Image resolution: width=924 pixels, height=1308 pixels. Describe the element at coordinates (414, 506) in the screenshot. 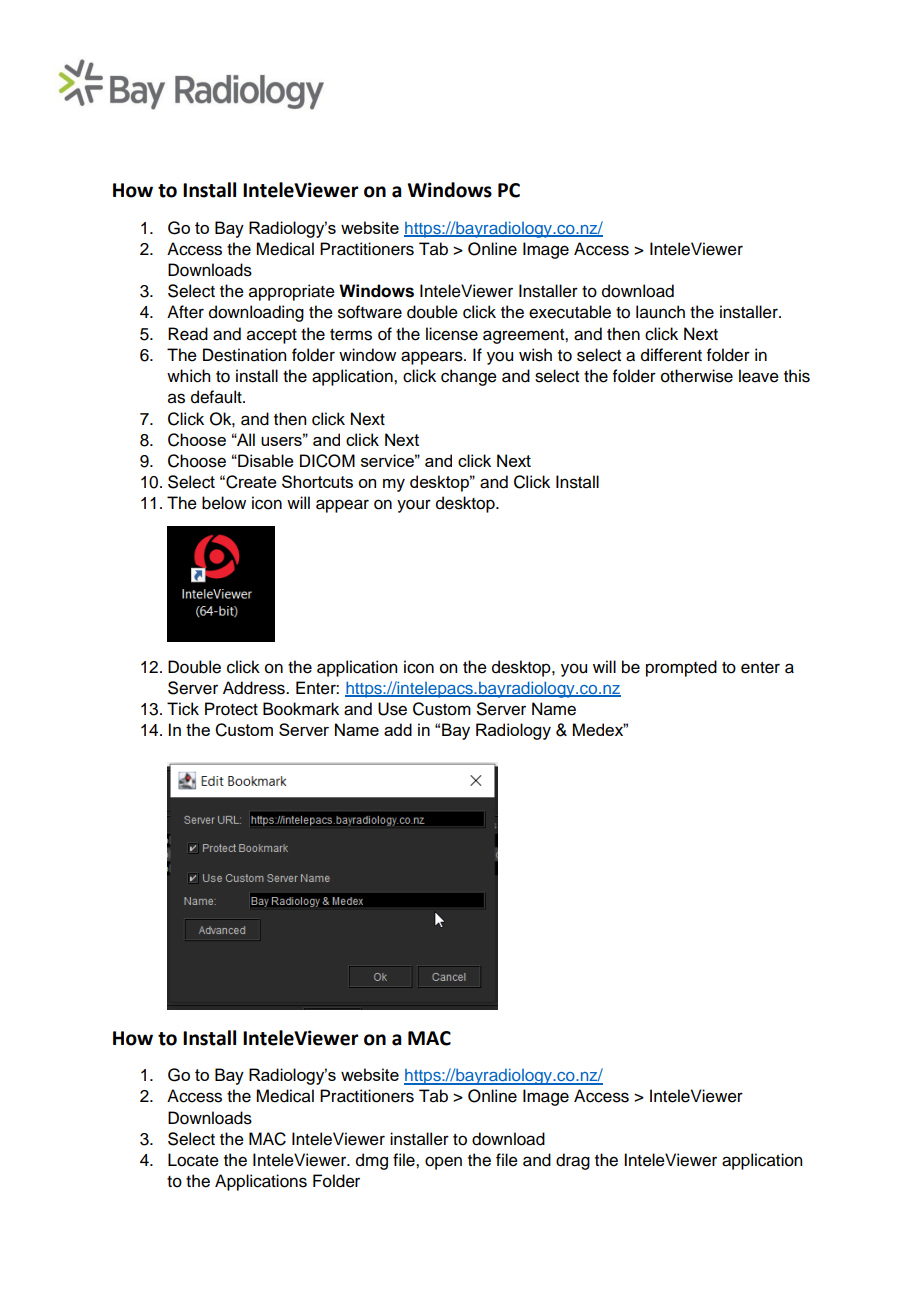

I see `your` at that location.
